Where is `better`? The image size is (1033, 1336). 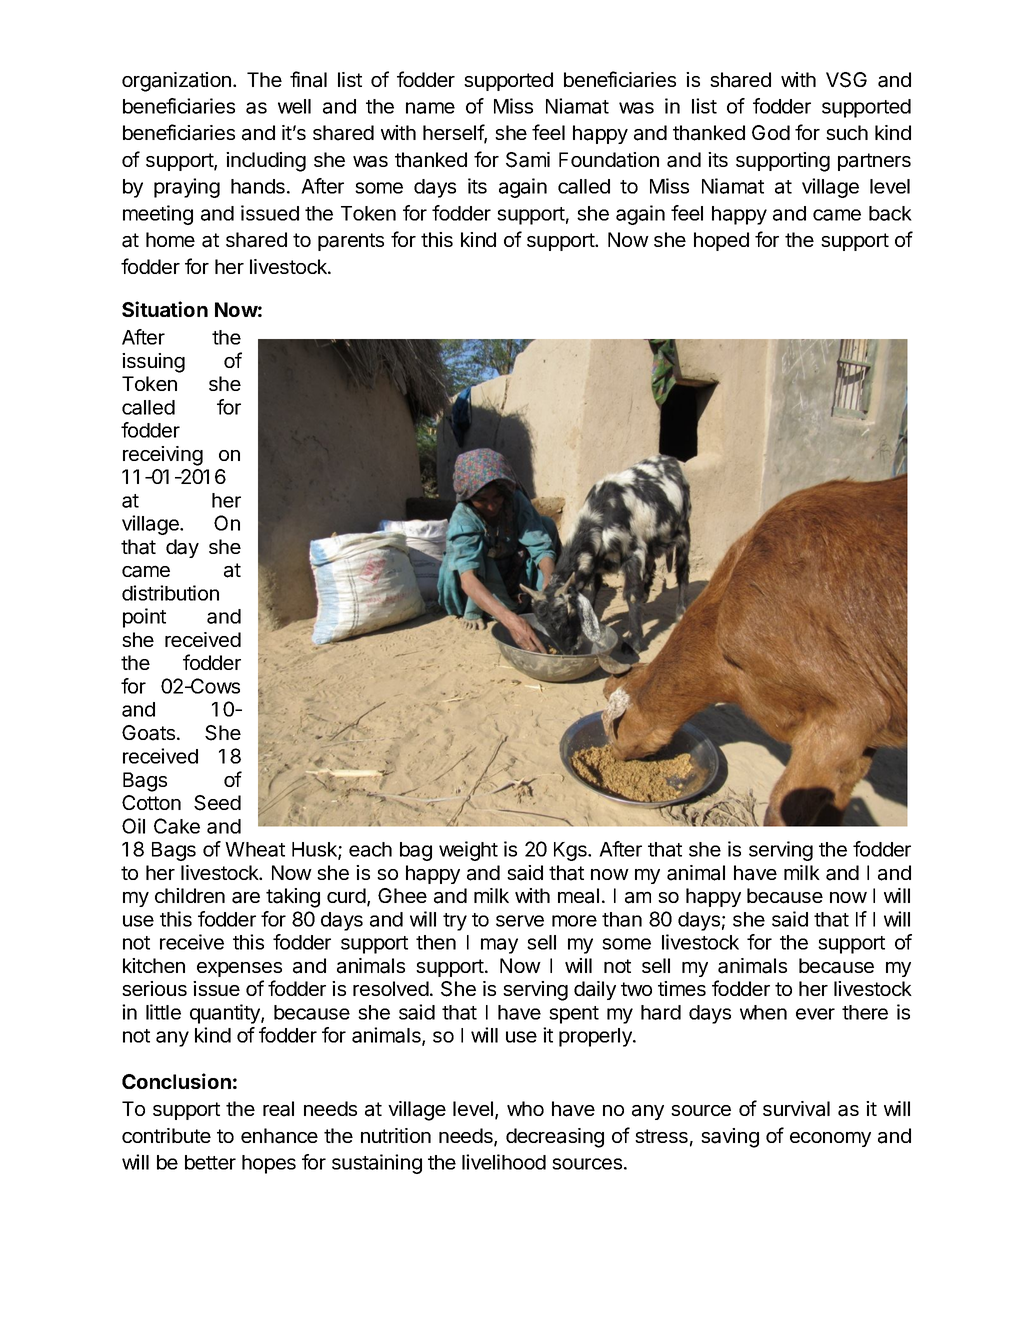 better is located at coordinates (210, 1162).
